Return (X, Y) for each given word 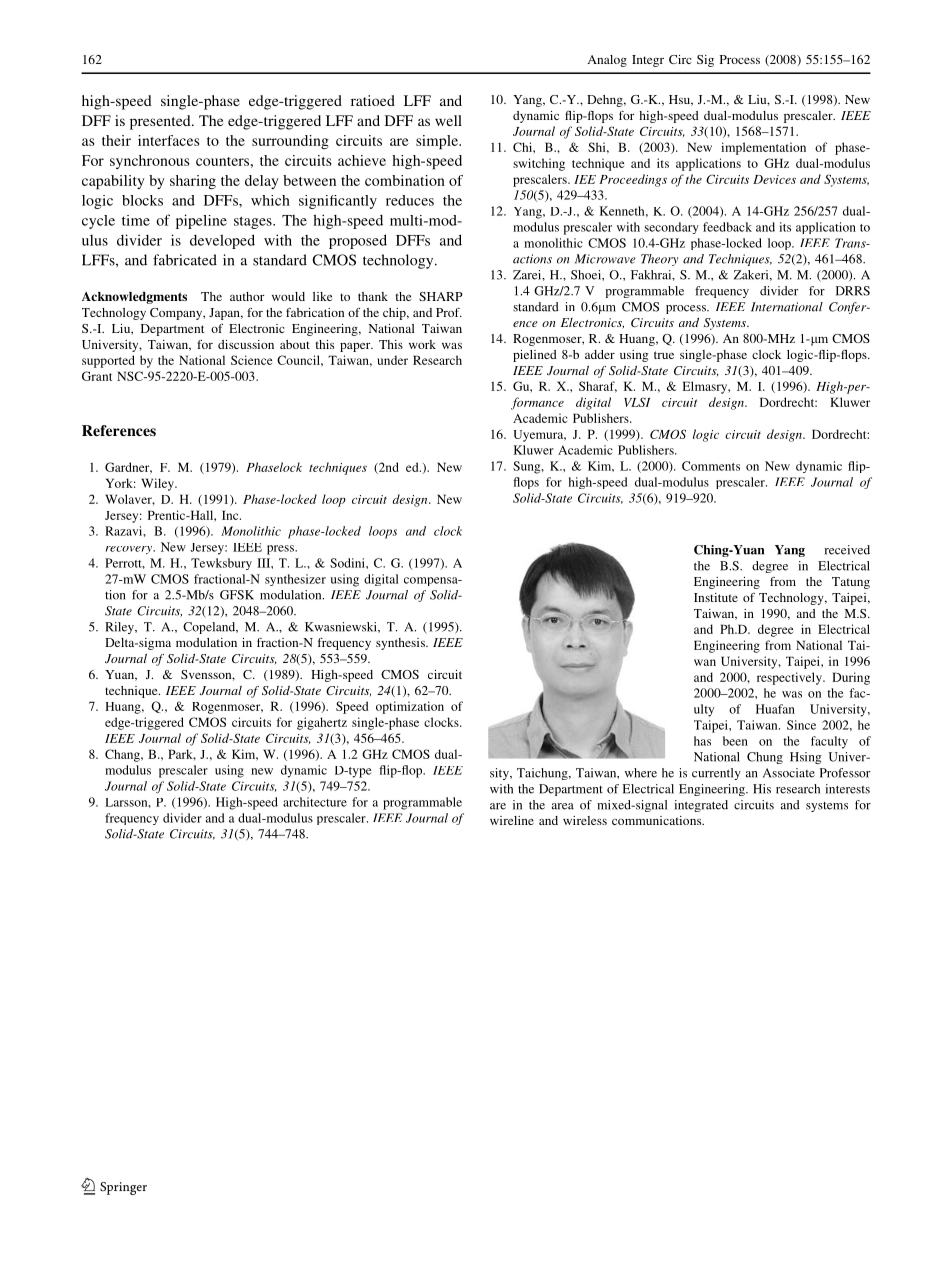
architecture (315, 802)
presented (161, 122)
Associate (789, 773)
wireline (512, 820)
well (448, 120)
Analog (607, 61)
